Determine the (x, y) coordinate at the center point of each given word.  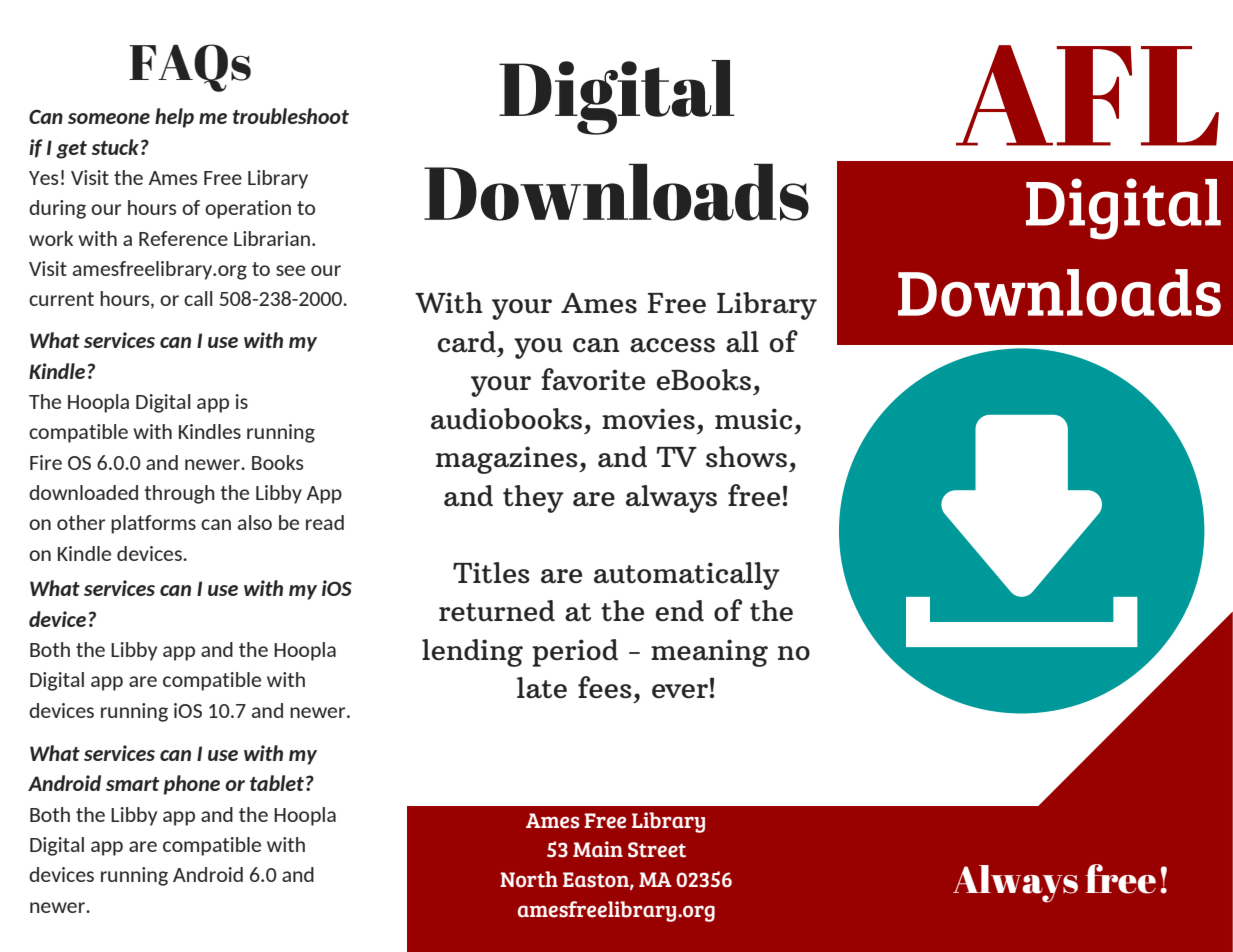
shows (746, 457)
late (542, 688)
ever (680, 691)
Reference (183, 238)
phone (192, 785)
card (467, 342)
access (672, 345)
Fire (46, 462)
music (753, 419)
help (174, 118)
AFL (1087, 95)
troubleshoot (290, 116)
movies (648, 419)
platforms (153, 524)
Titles (491, 573)
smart (132, 784)
